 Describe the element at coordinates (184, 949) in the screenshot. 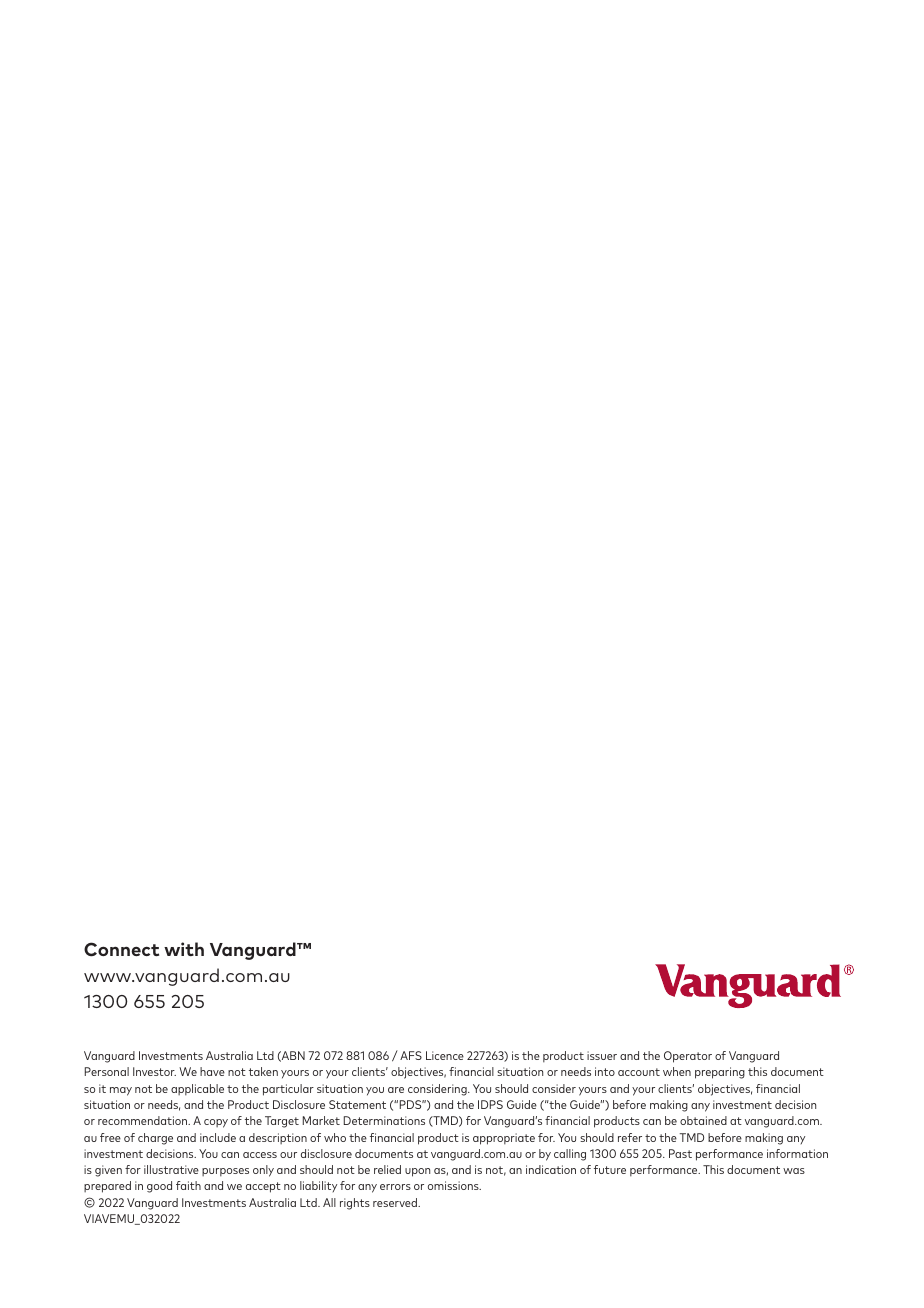

I see `with` at that location.
